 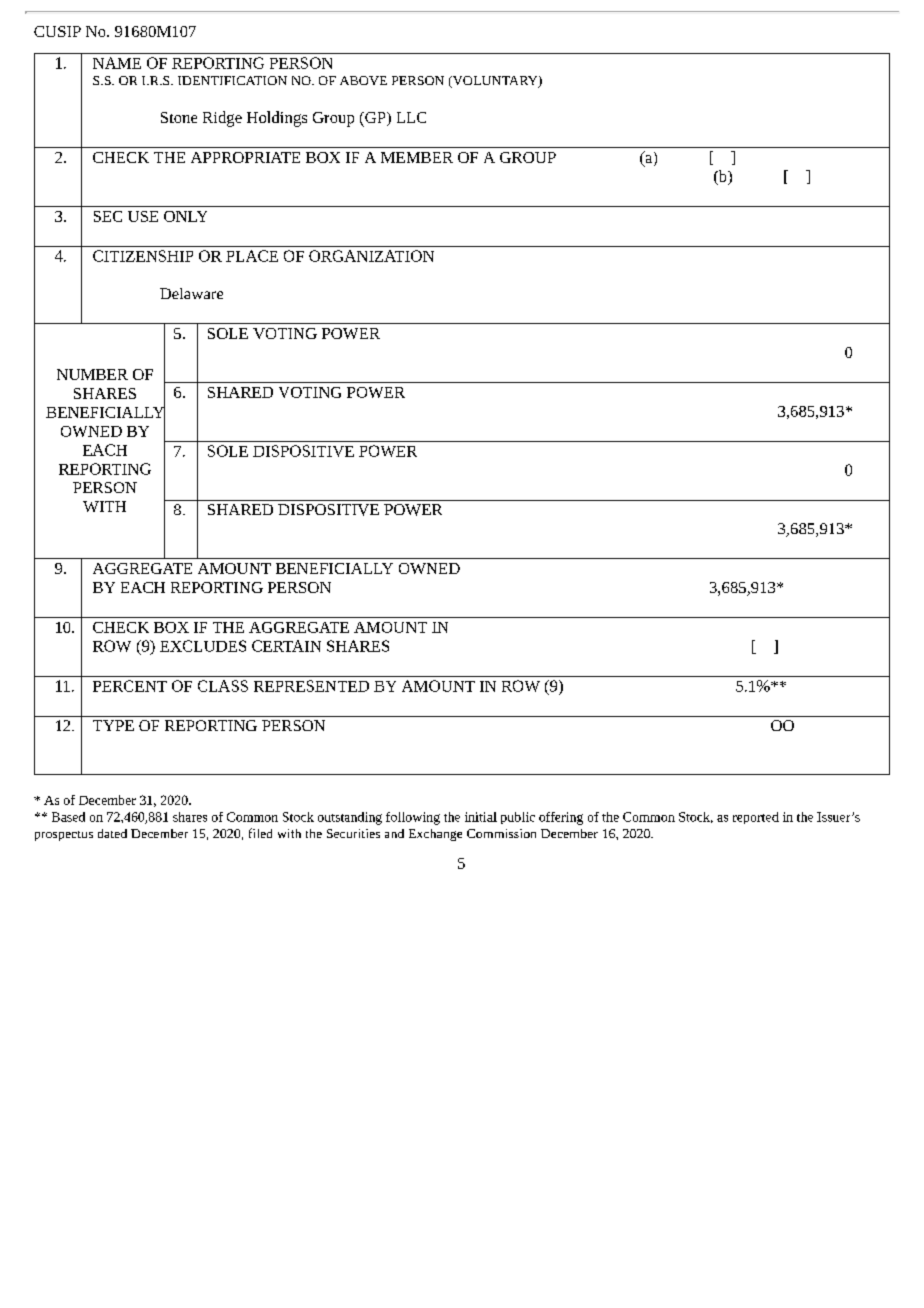 What do you see at coordinates (413, 818) in the screenshot?
I see `following` at bounding box center [413, 818].
